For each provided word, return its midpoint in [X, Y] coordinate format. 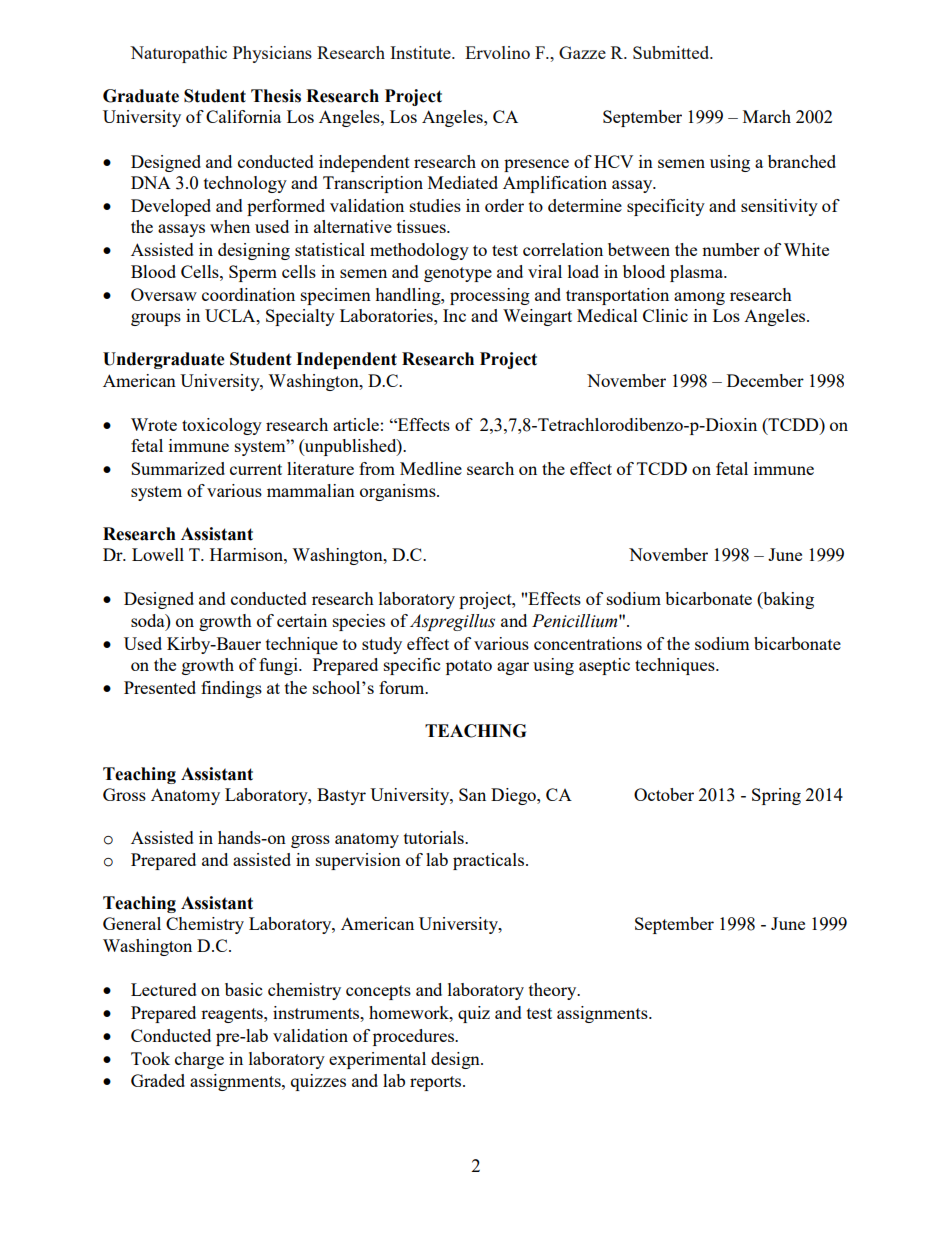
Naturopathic [178, 54]
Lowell [158, 554]
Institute [421, 52]
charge [199, 1060]
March [767, 116]
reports [437, 1083]
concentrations [588, 643]
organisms [399, 492]
